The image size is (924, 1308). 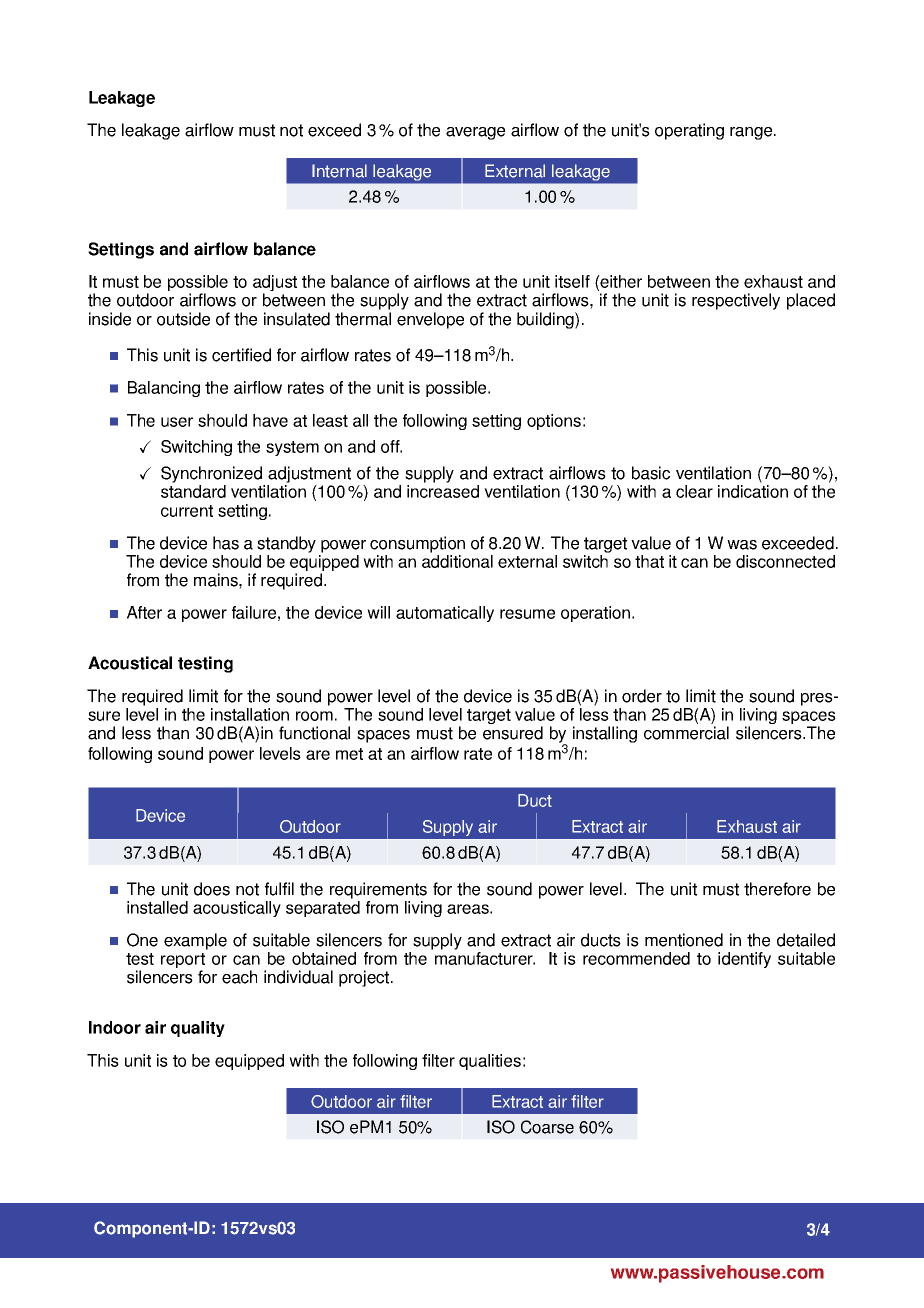 I want to click on respectively, so click(x=736, y=301).
